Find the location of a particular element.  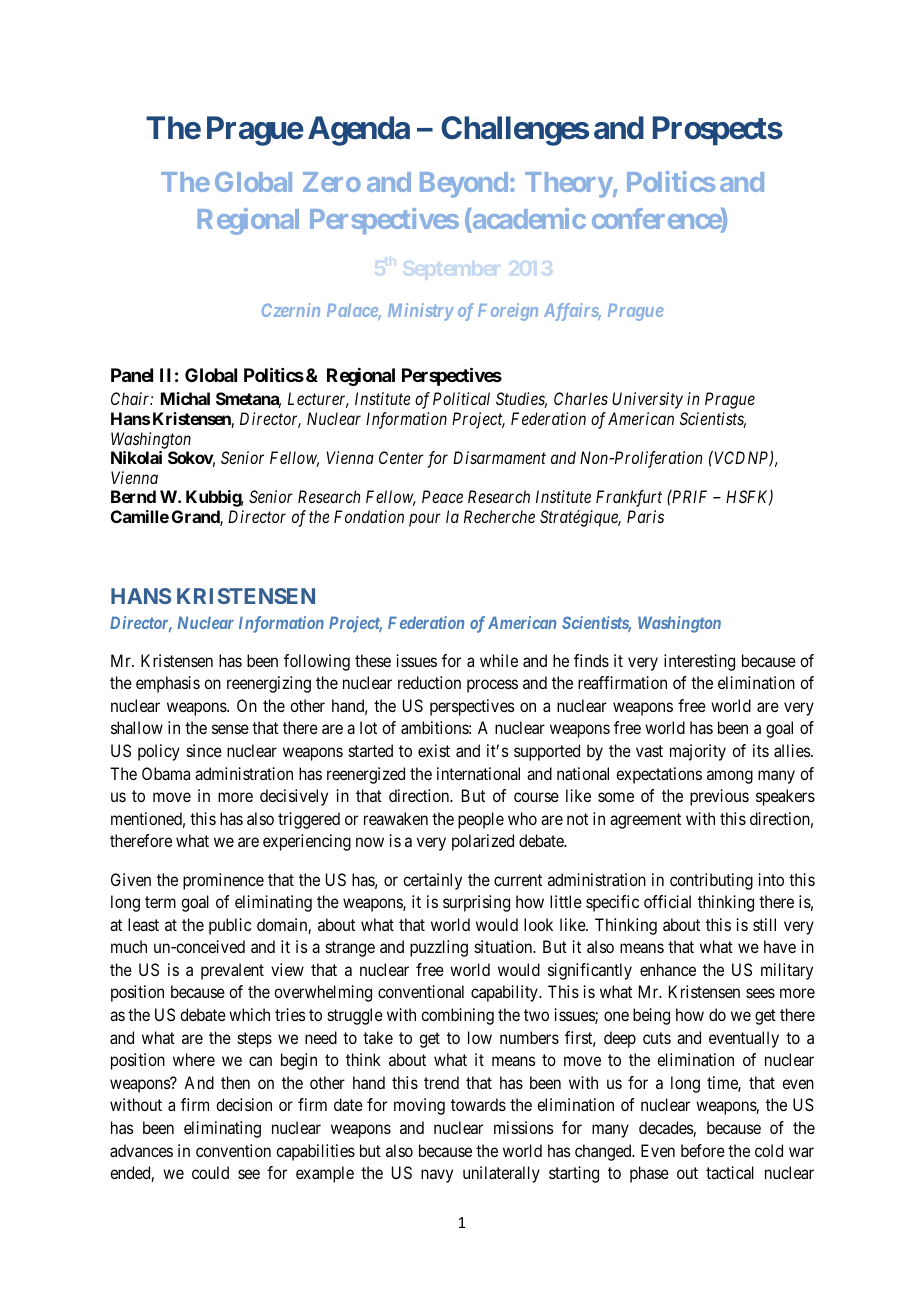

Theory is located at coordinates (569, 185).
